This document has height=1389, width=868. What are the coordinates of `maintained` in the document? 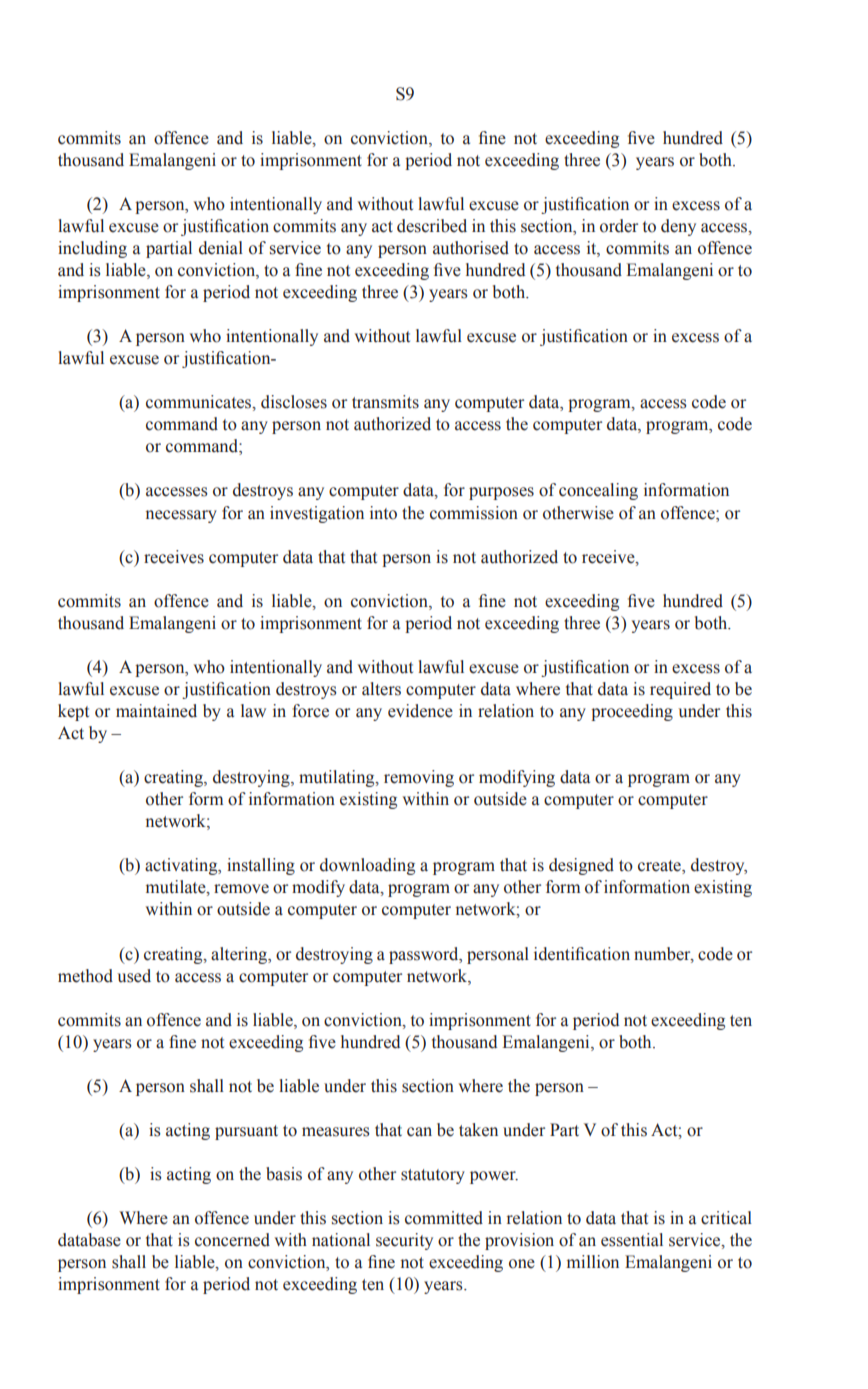 It's located at (156, 711).
